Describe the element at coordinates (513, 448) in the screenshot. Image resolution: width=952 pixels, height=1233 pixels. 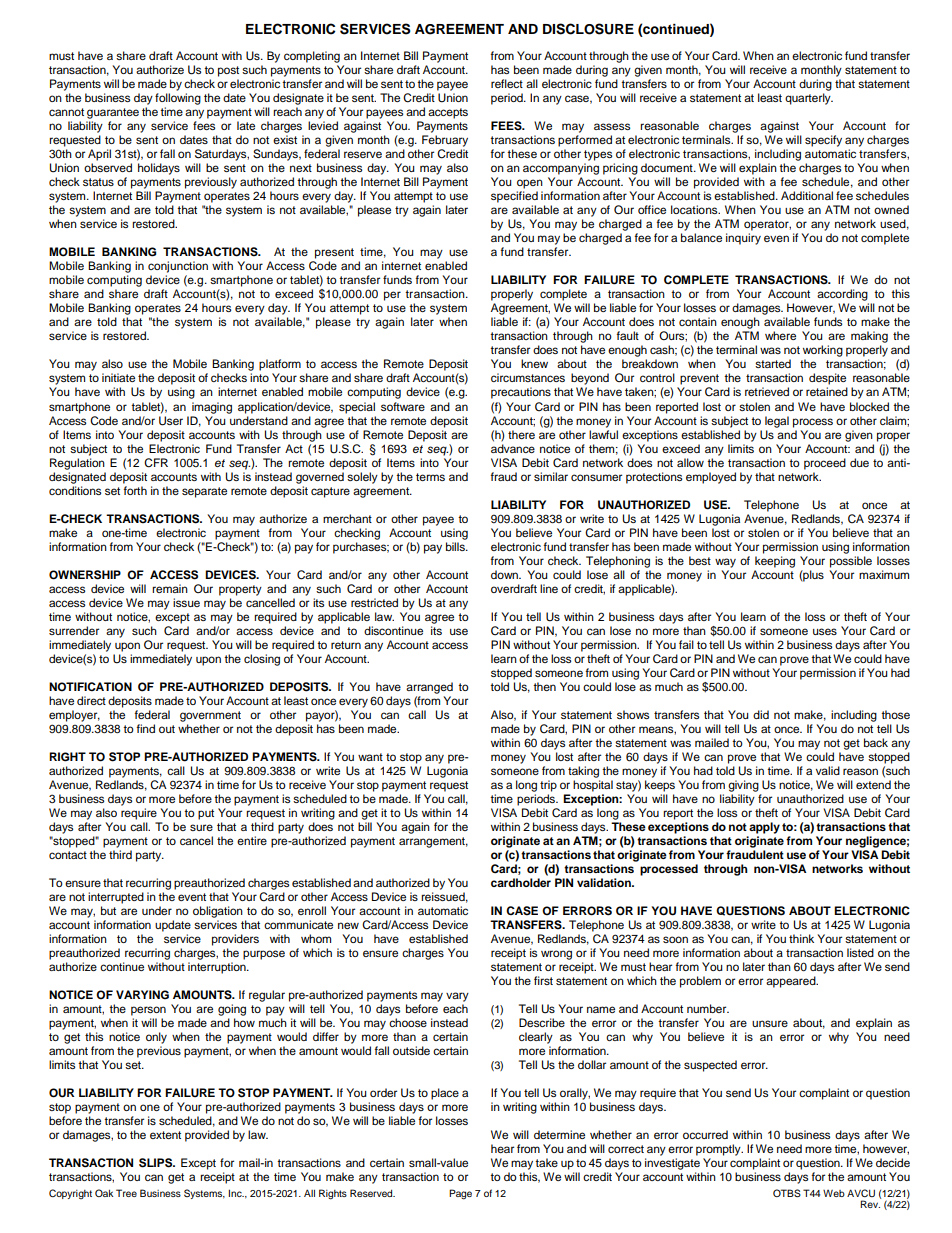
I see `advance` at that location.
